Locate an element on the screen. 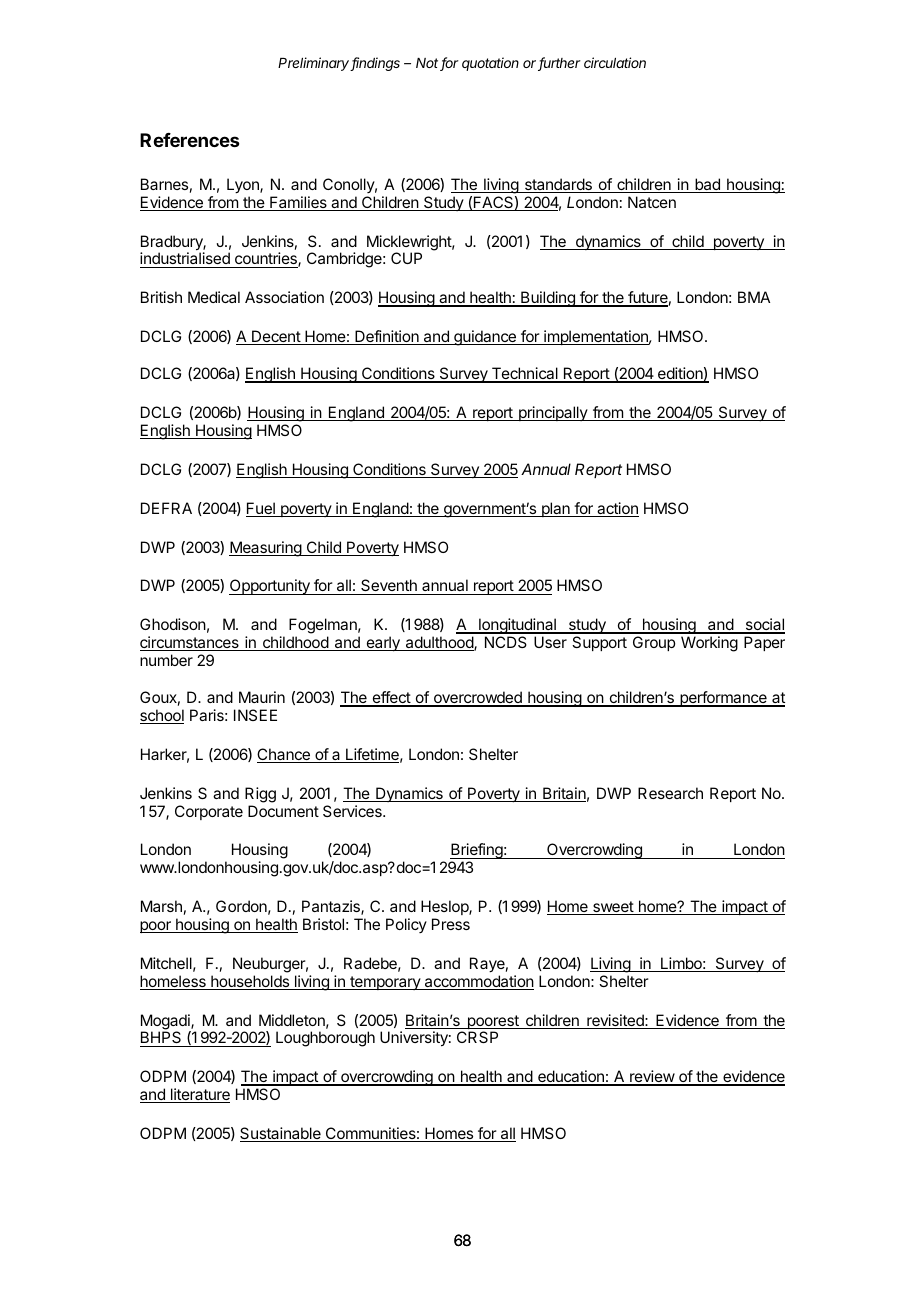  bad is located at coordinates (707, 185).
